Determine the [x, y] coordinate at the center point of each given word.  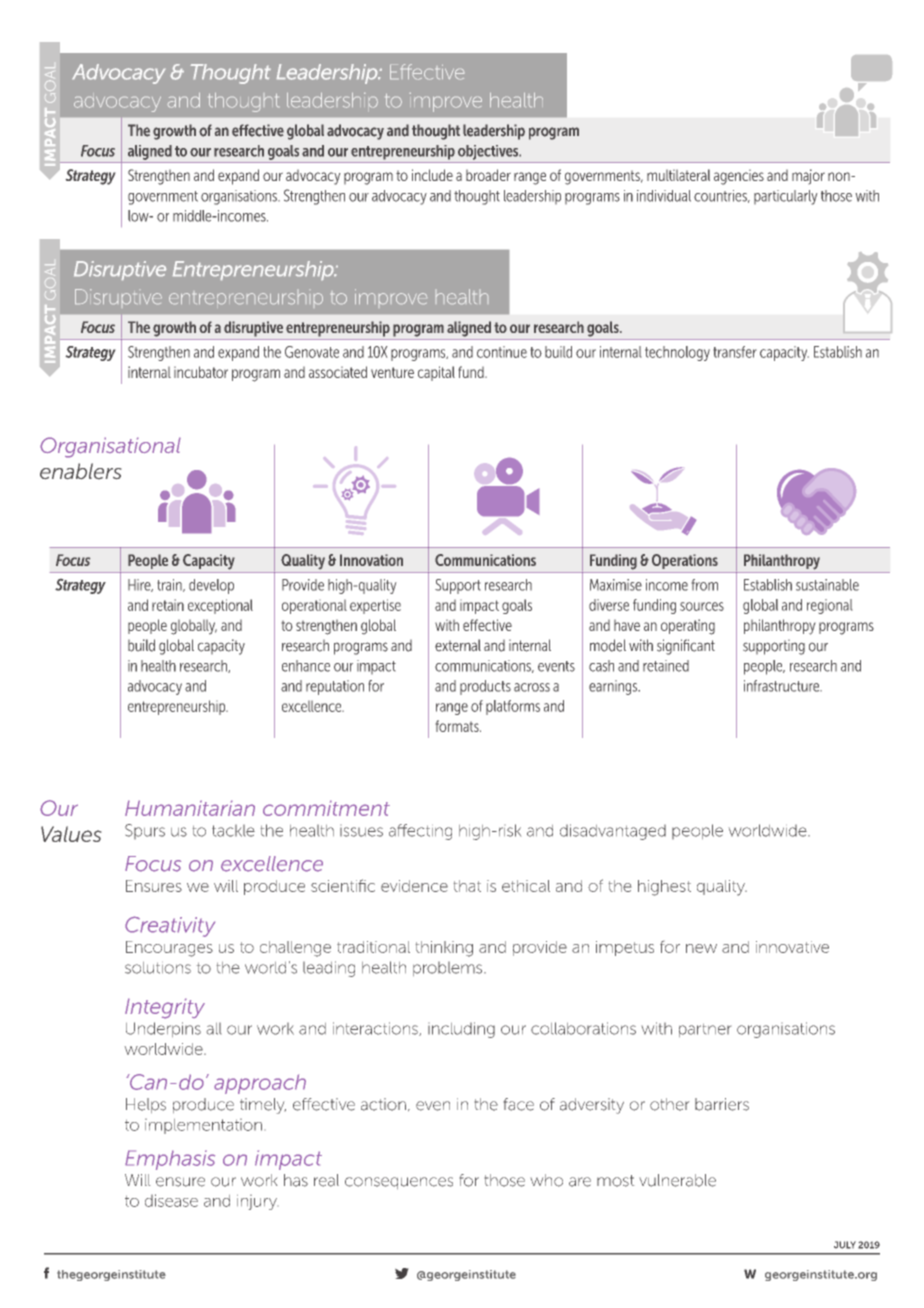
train [171, 585]
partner [705, 1030]
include [432, 175]
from [705, 585]
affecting [420, 832]
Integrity [165, 1008]
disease [171, 1200]
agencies [739, 177]
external [458, 645]
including [461, 1030]
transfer [735, 352]
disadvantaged [613, 832]
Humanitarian [190, 808]
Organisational [110, 447]
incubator [201, 372]
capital [436, 373]
